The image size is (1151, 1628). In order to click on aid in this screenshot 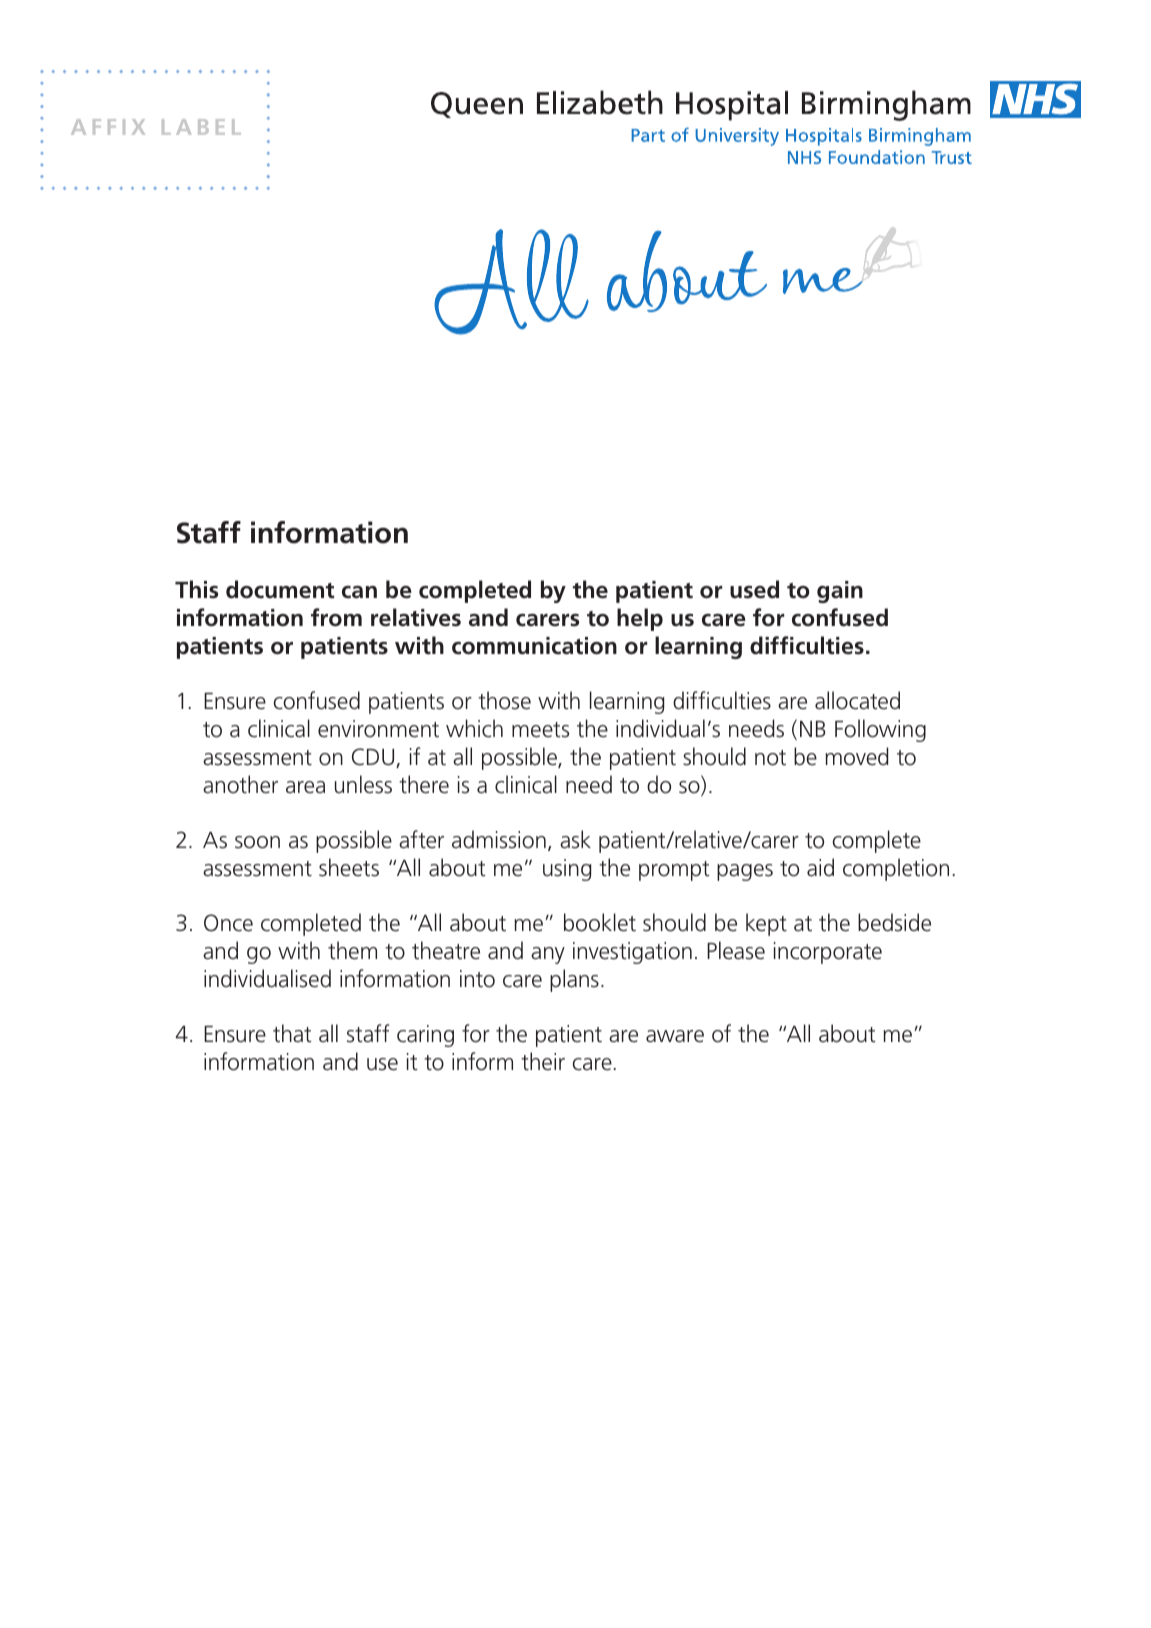, I will do `click(820, 867)`.
